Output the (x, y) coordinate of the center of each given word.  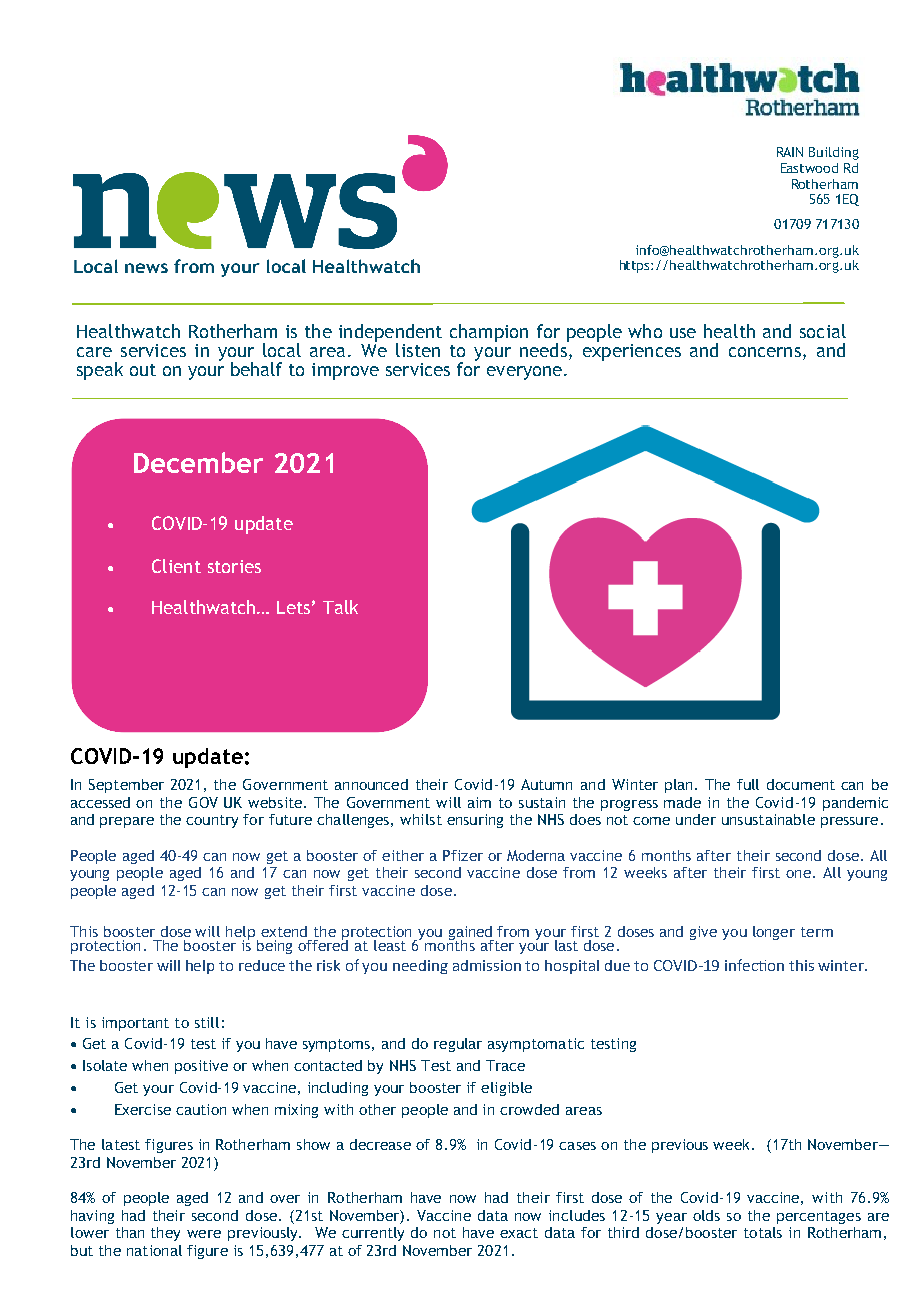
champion (489, 333)
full (748, 784)
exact (519, 1233)
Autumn (546, 784)
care (94, 352)
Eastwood (809, 168)
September (126, 786)
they (165, 1234)
